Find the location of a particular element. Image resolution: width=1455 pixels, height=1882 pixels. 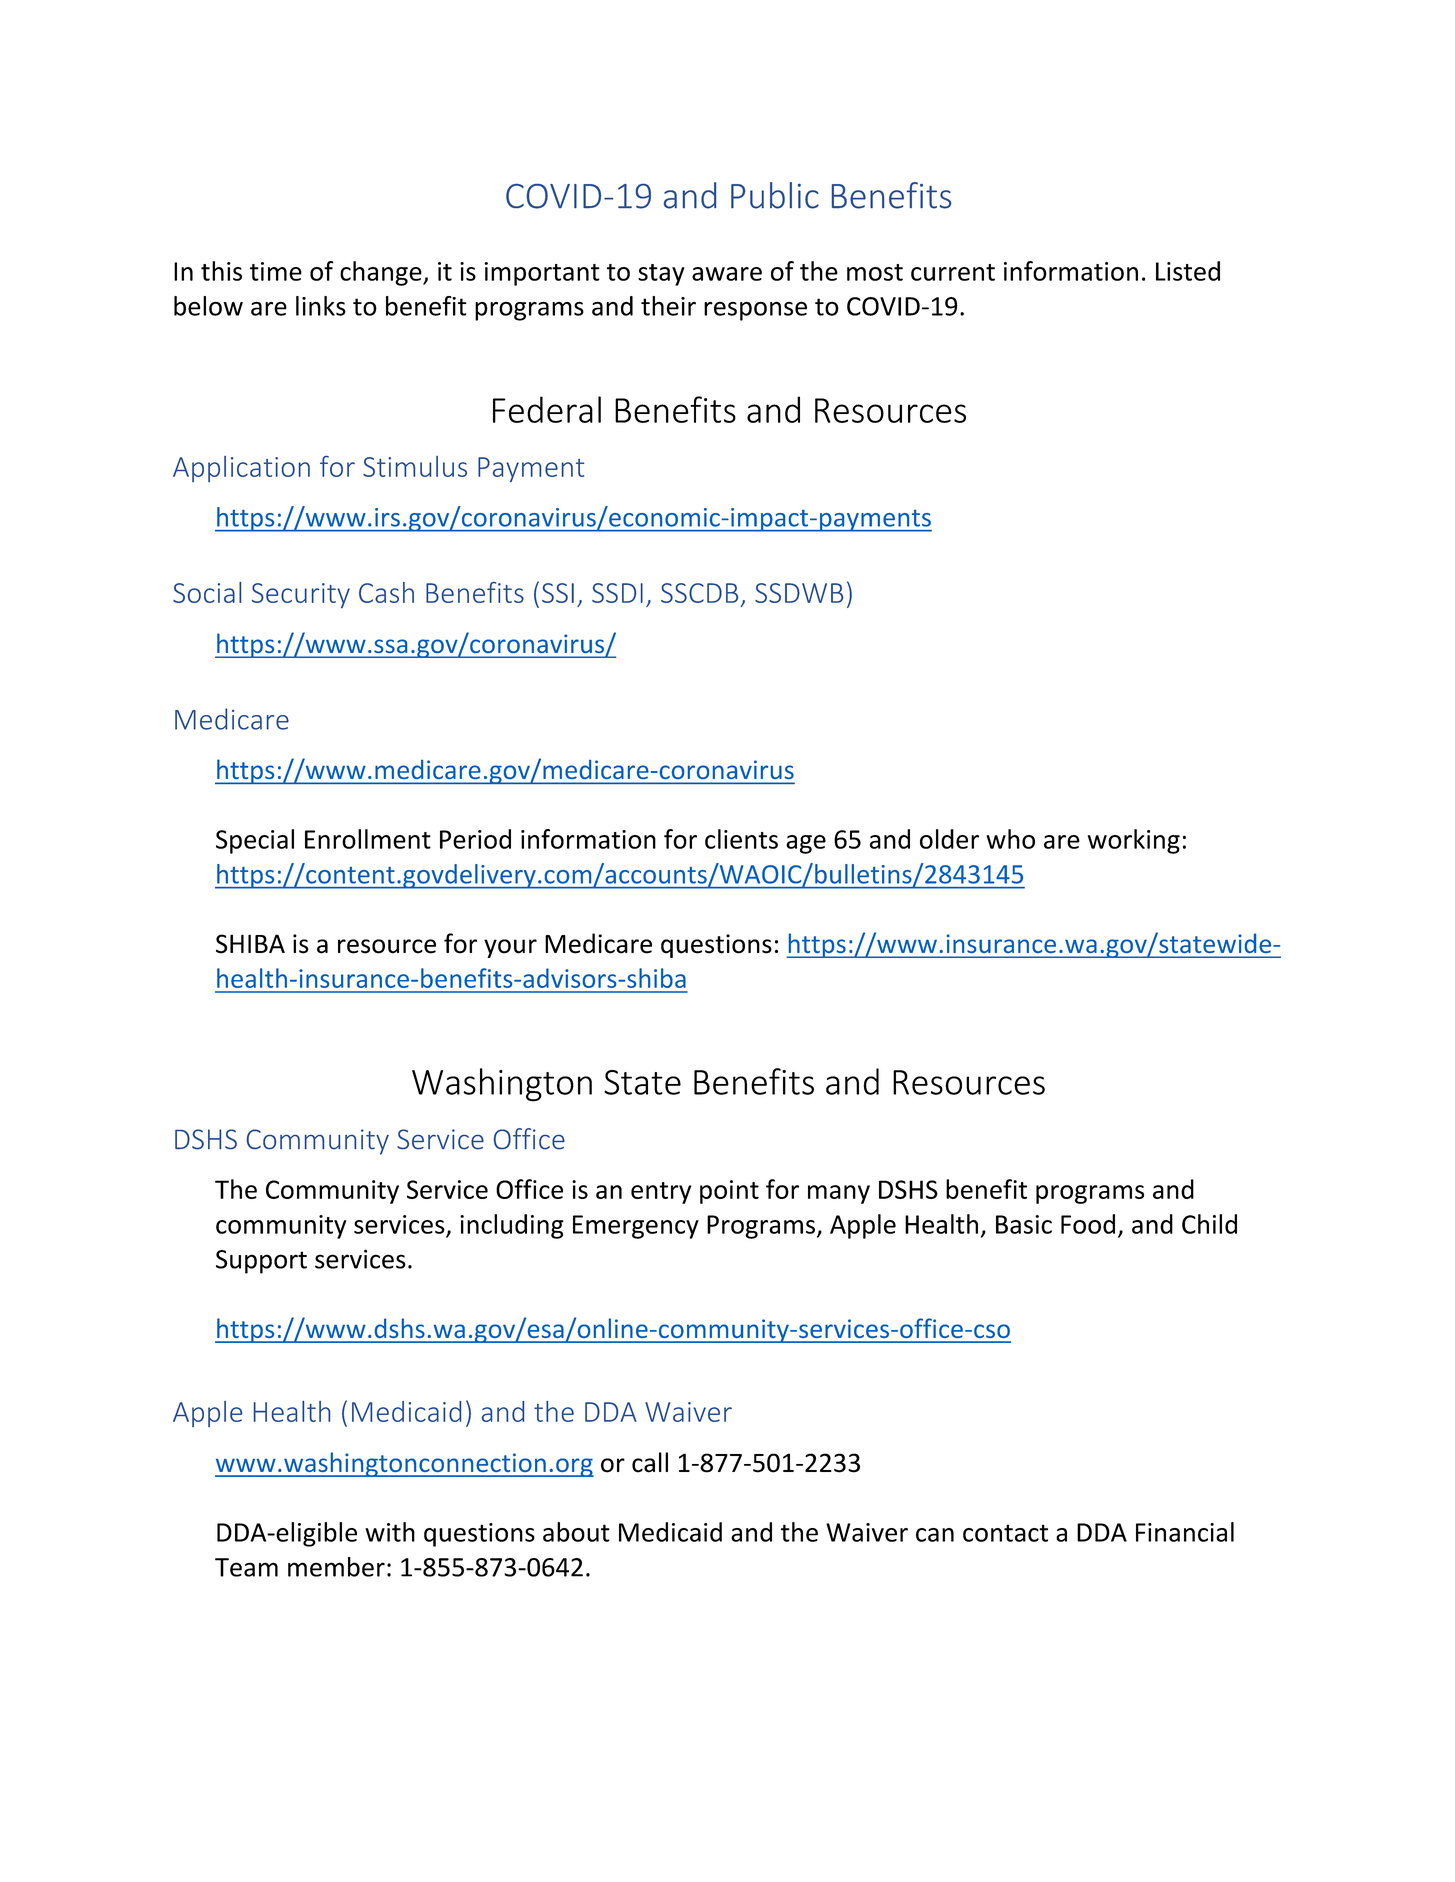

point is located at coordinates (729, 1192).
